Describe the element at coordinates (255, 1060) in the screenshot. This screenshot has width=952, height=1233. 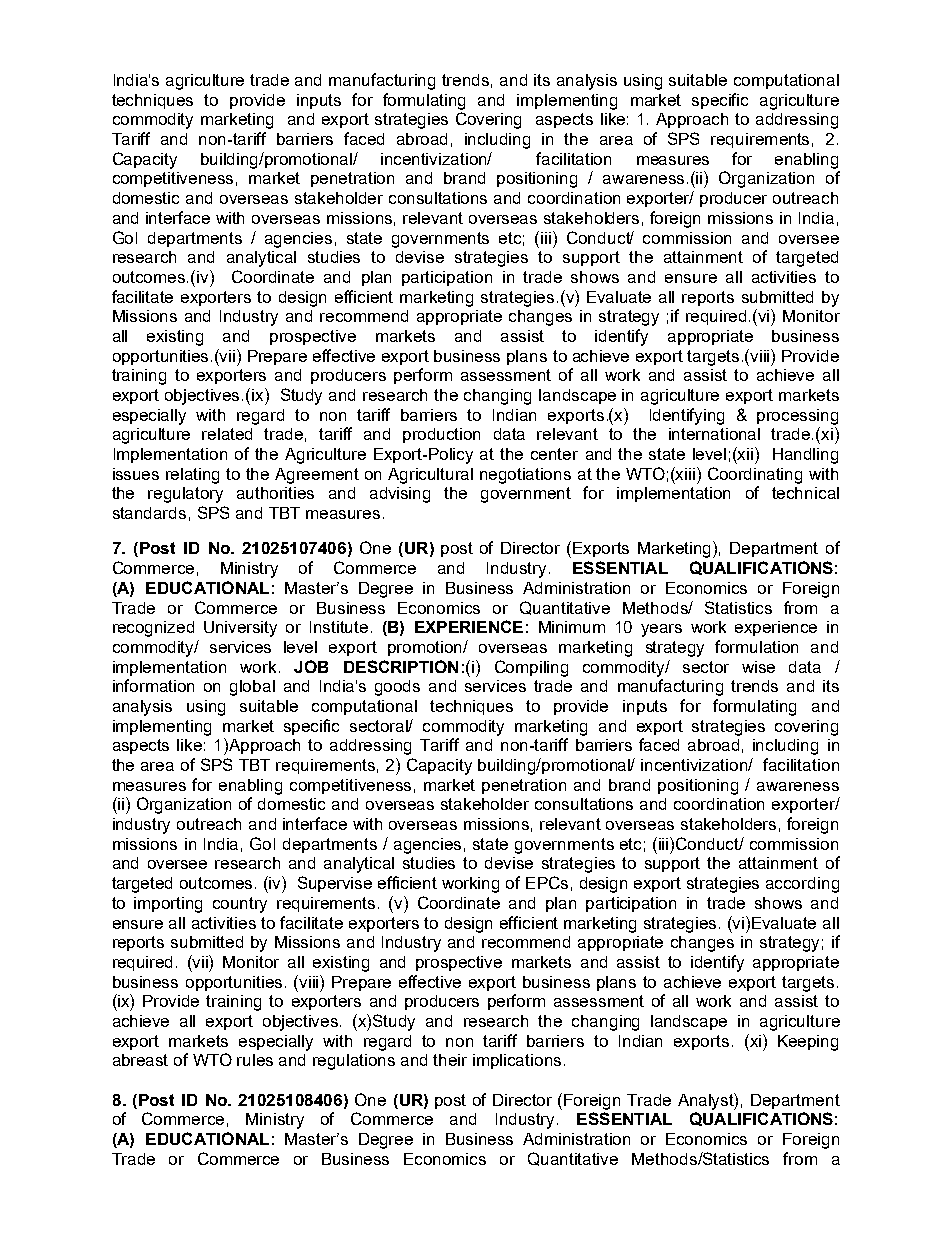
I see `rules` at that location.
